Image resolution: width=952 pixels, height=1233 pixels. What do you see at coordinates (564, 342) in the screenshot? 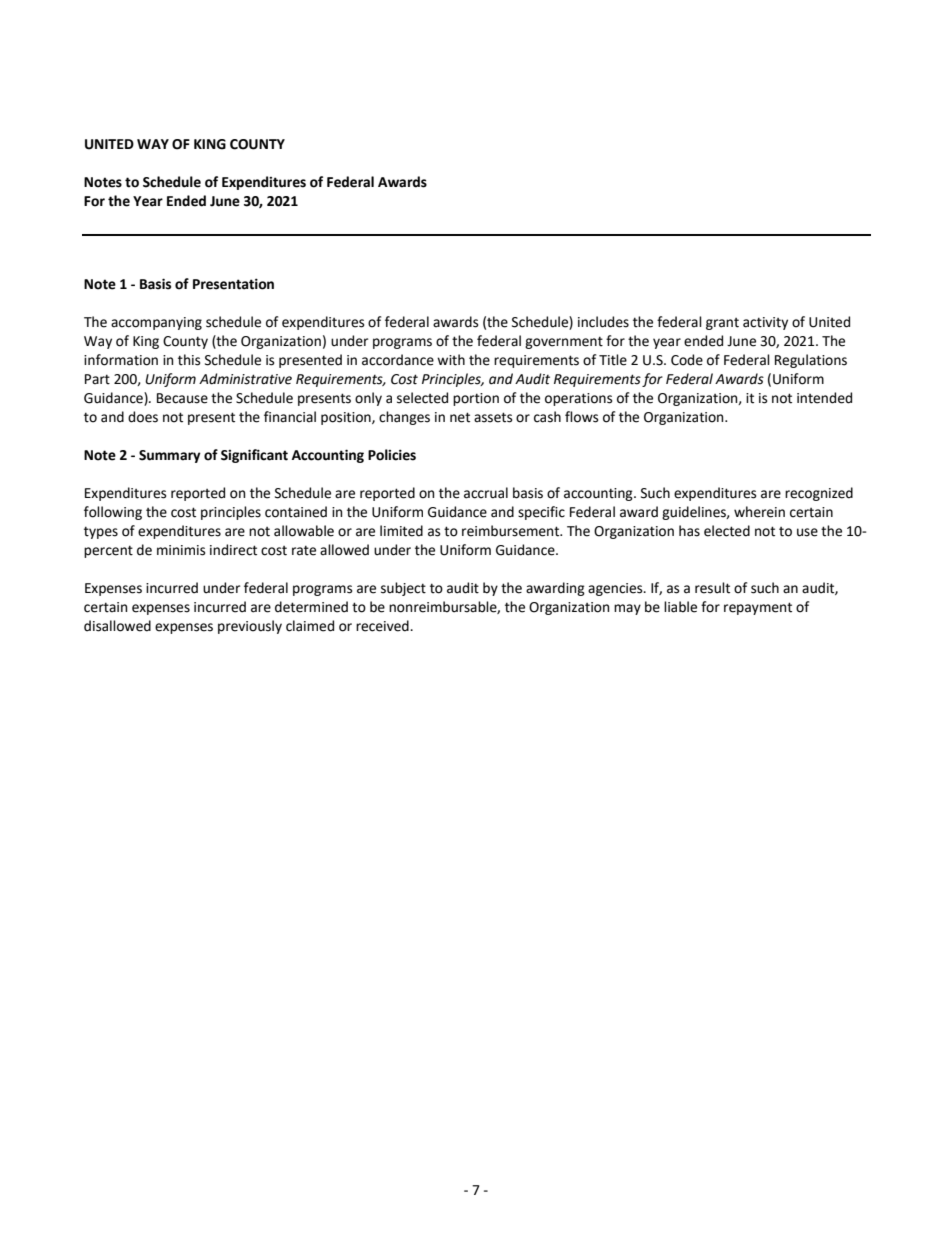
I see `government` at bounding box center [564, 342].
